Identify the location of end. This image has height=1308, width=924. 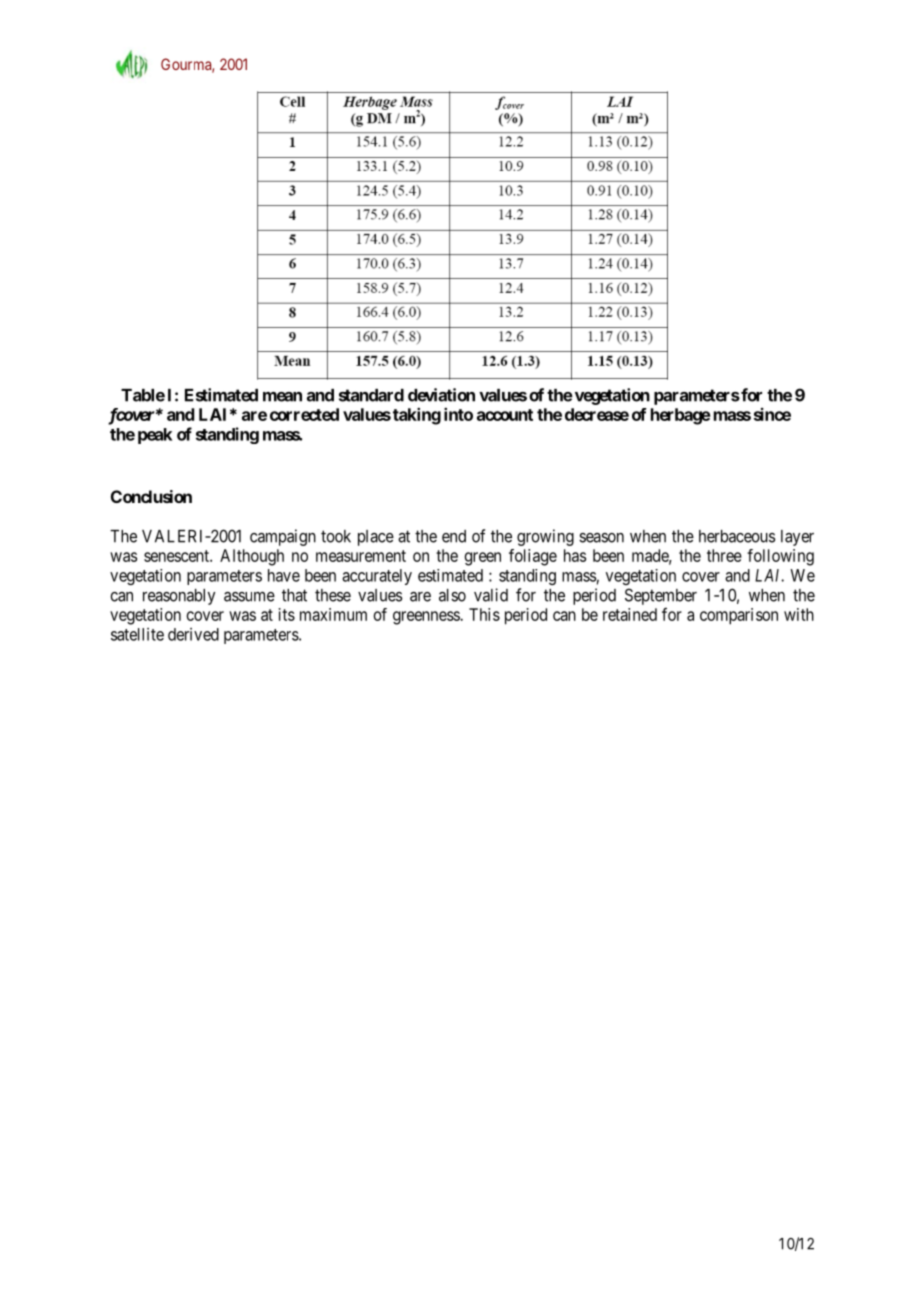
(454, 536).
